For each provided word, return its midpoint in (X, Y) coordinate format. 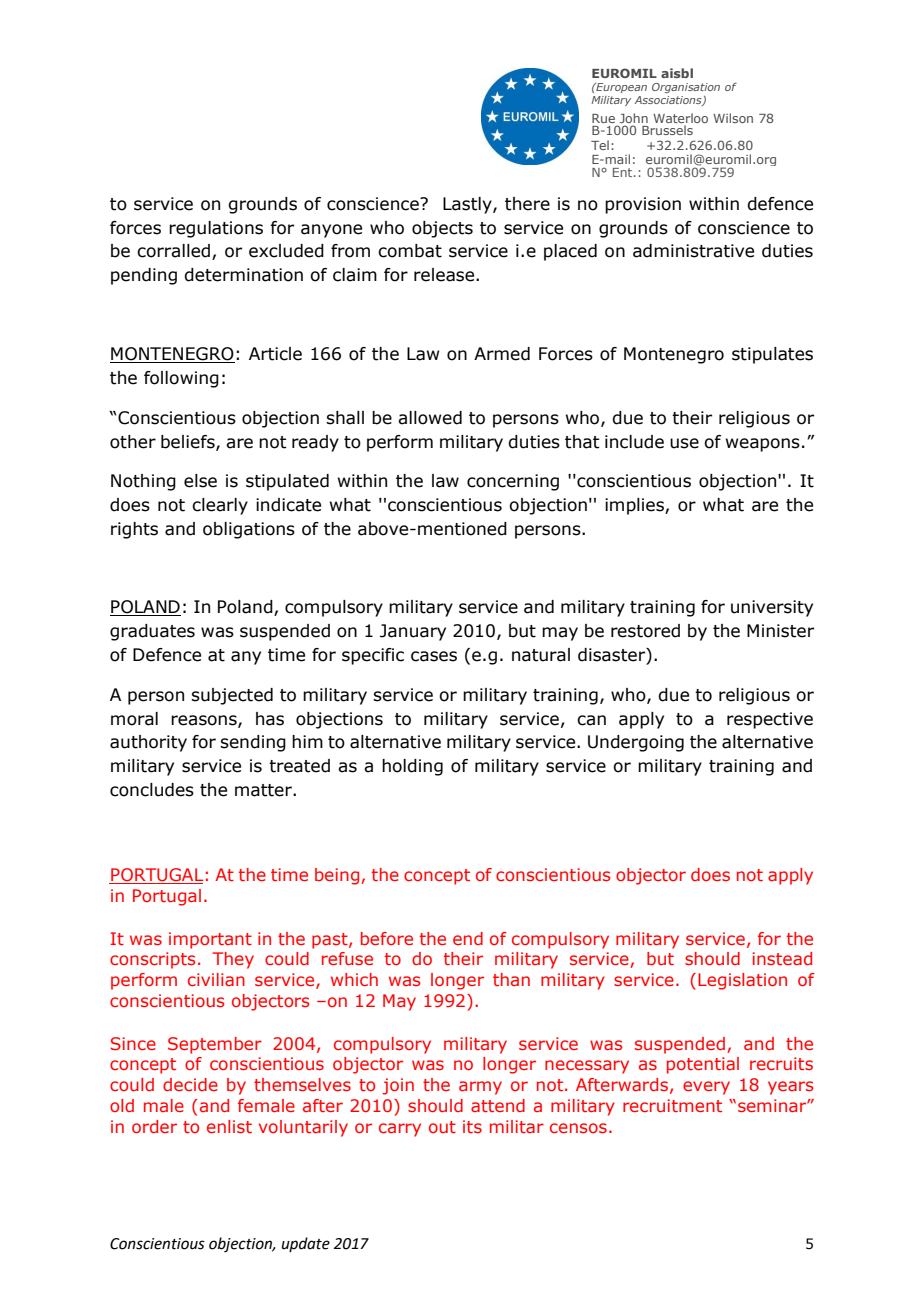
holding (412, 767)
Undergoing (636, 743)
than (511, 979)
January (413, 632)
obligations (249, 530)
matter (264, 790)
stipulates (772, 355)
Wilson (733, 118)
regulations (216, 229)
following (181, 379)
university (772, 608)
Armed (502, 354)
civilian (216, 979)
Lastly (468, 205)
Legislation (742, 981)
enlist (229, 1126)
